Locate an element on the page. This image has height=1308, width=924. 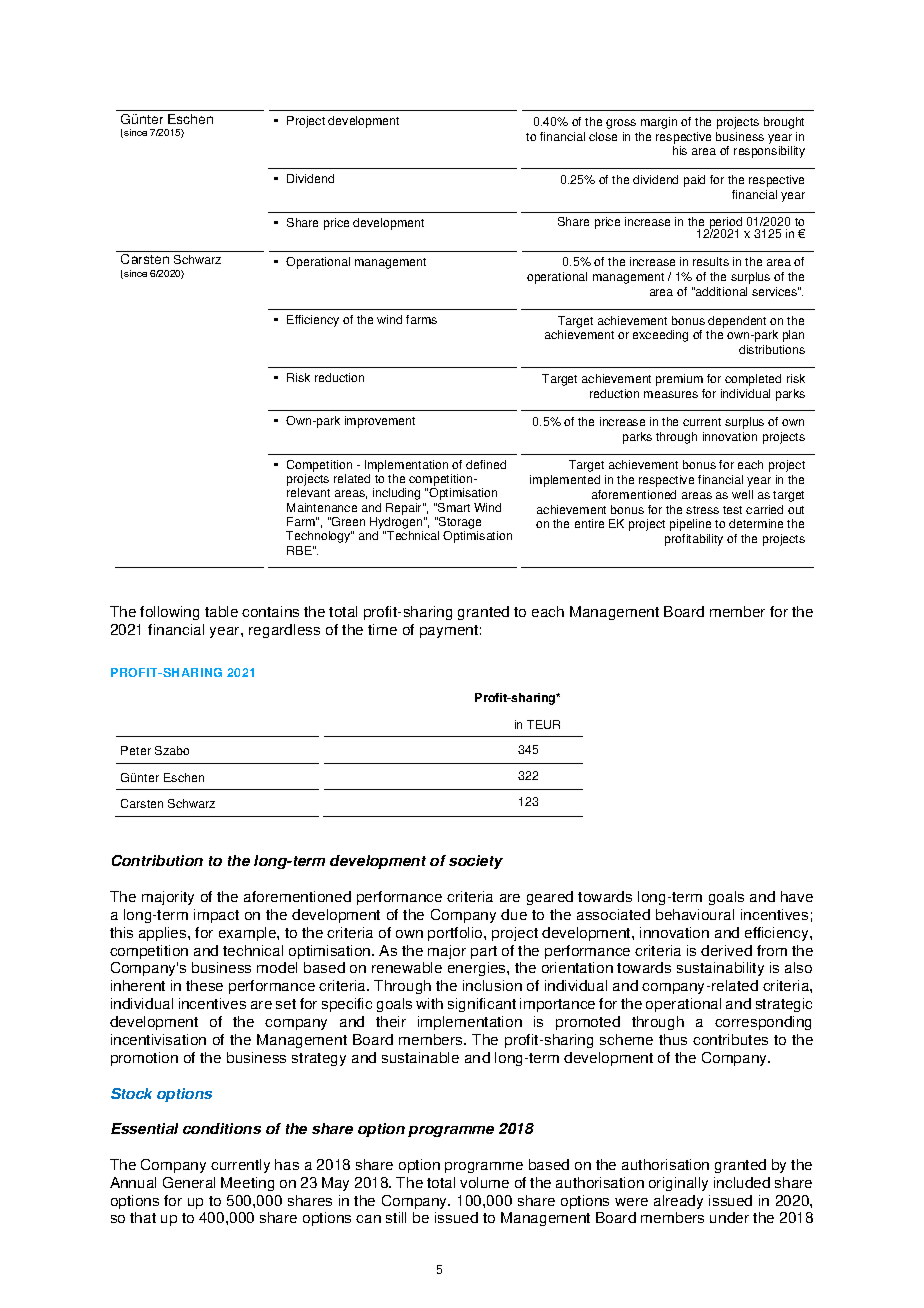
improvement is located at coordinates (380, 422).
